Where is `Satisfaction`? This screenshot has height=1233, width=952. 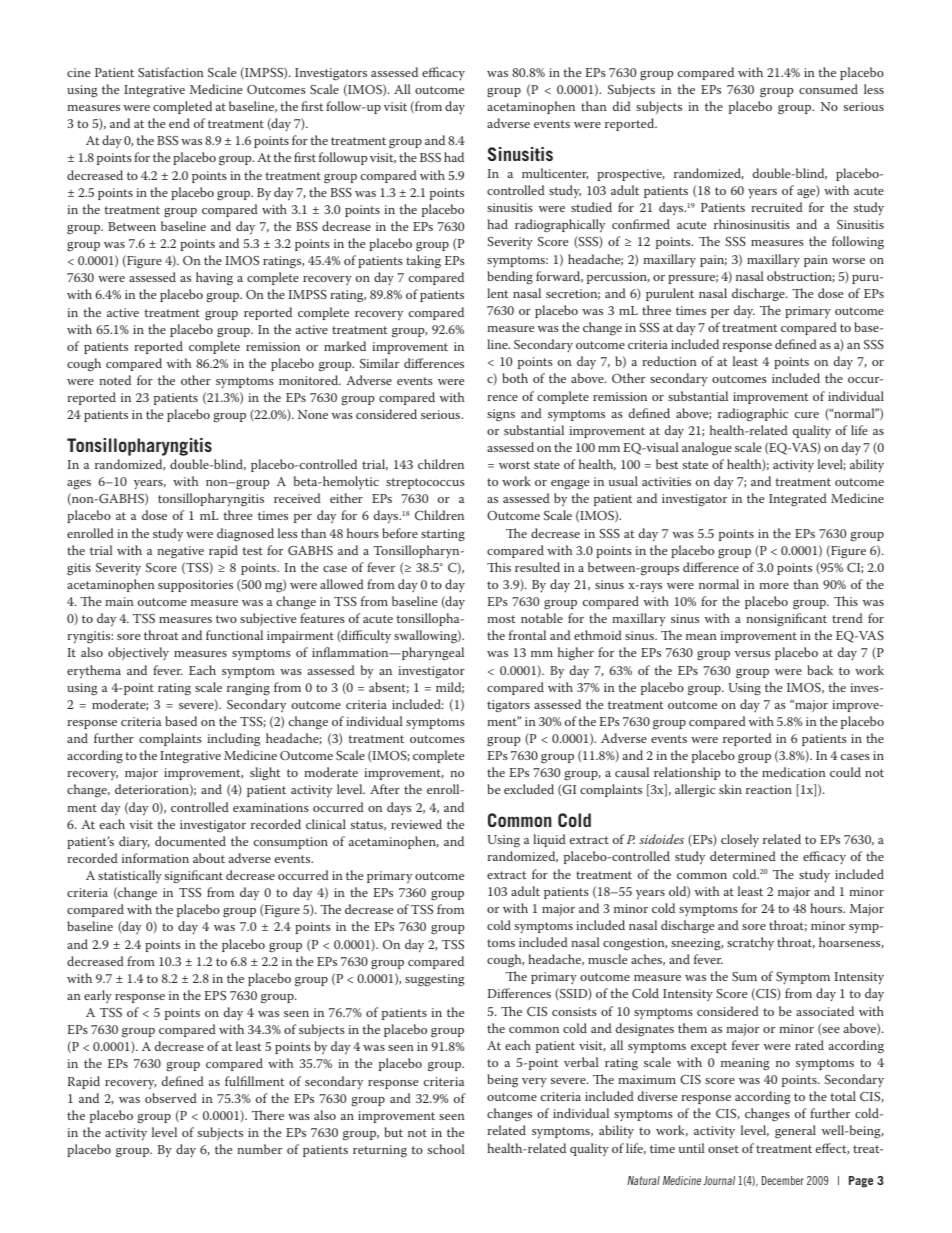
Satisfaction is located at coordinates (171, 72).
